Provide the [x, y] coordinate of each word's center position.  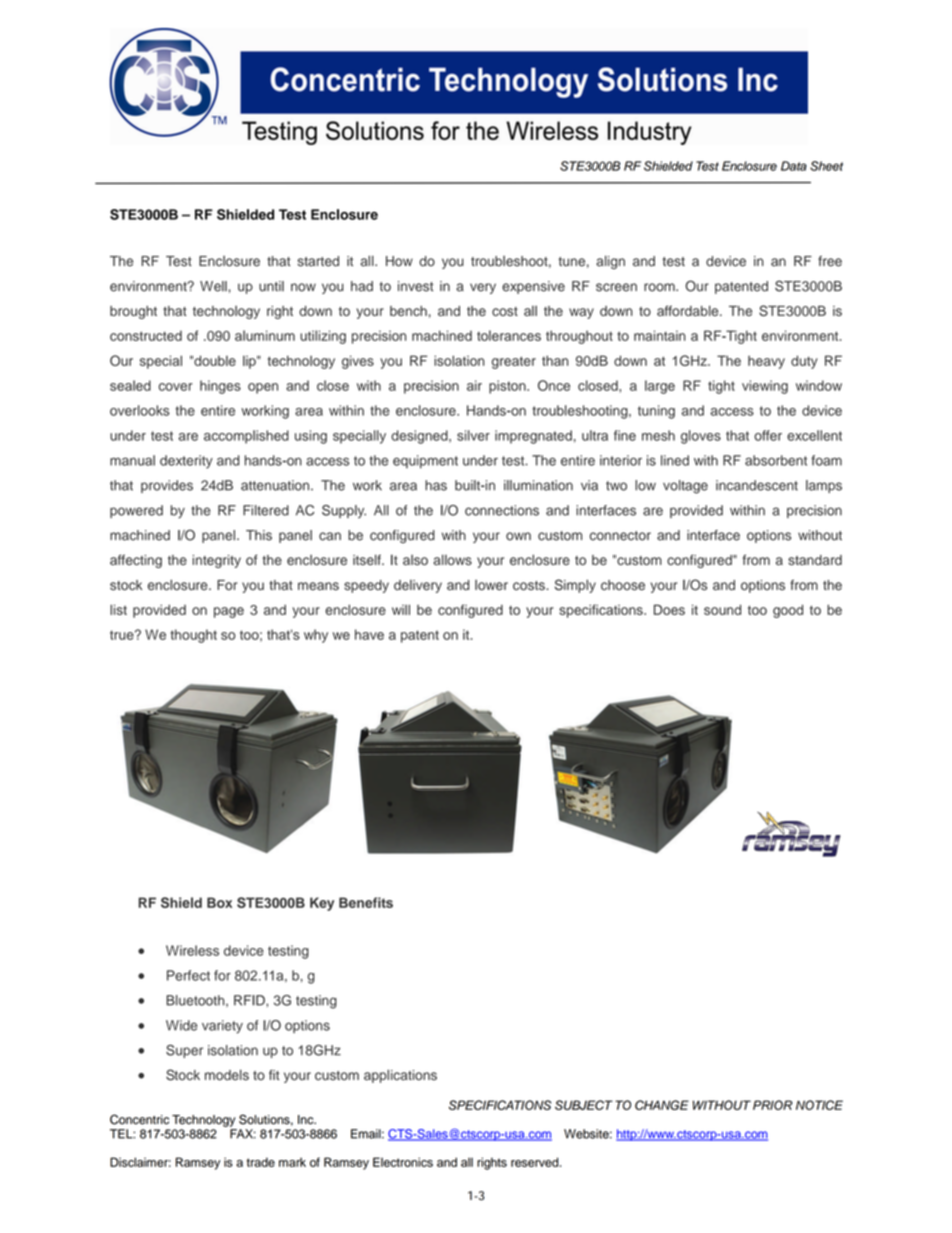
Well [214, 286]
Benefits [366, 902]
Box [219, 902]
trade [261, 1162]
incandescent [757, 485]
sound [722, 609]
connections [502, 510]
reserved [536, 1162]
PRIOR [772, 1105]
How [399, 261]
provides [167, 486]
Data [794, 166]
